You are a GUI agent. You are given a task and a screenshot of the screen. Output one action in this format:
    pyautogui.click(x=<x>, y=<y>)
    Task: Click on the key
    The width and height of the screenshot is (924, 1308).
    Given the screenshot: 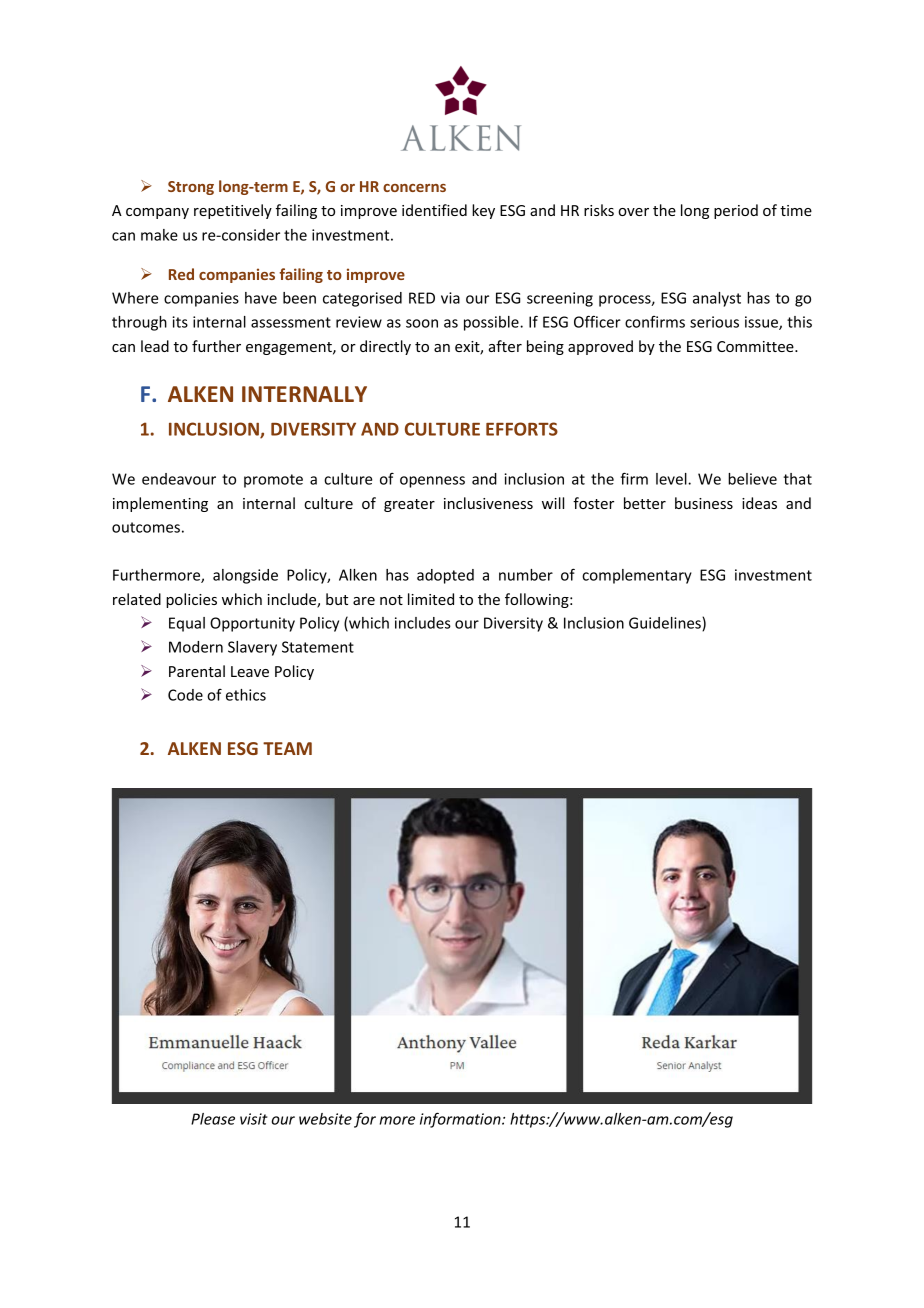 What is the action you would take?
    pyautogui.click(x=483, y=211)
